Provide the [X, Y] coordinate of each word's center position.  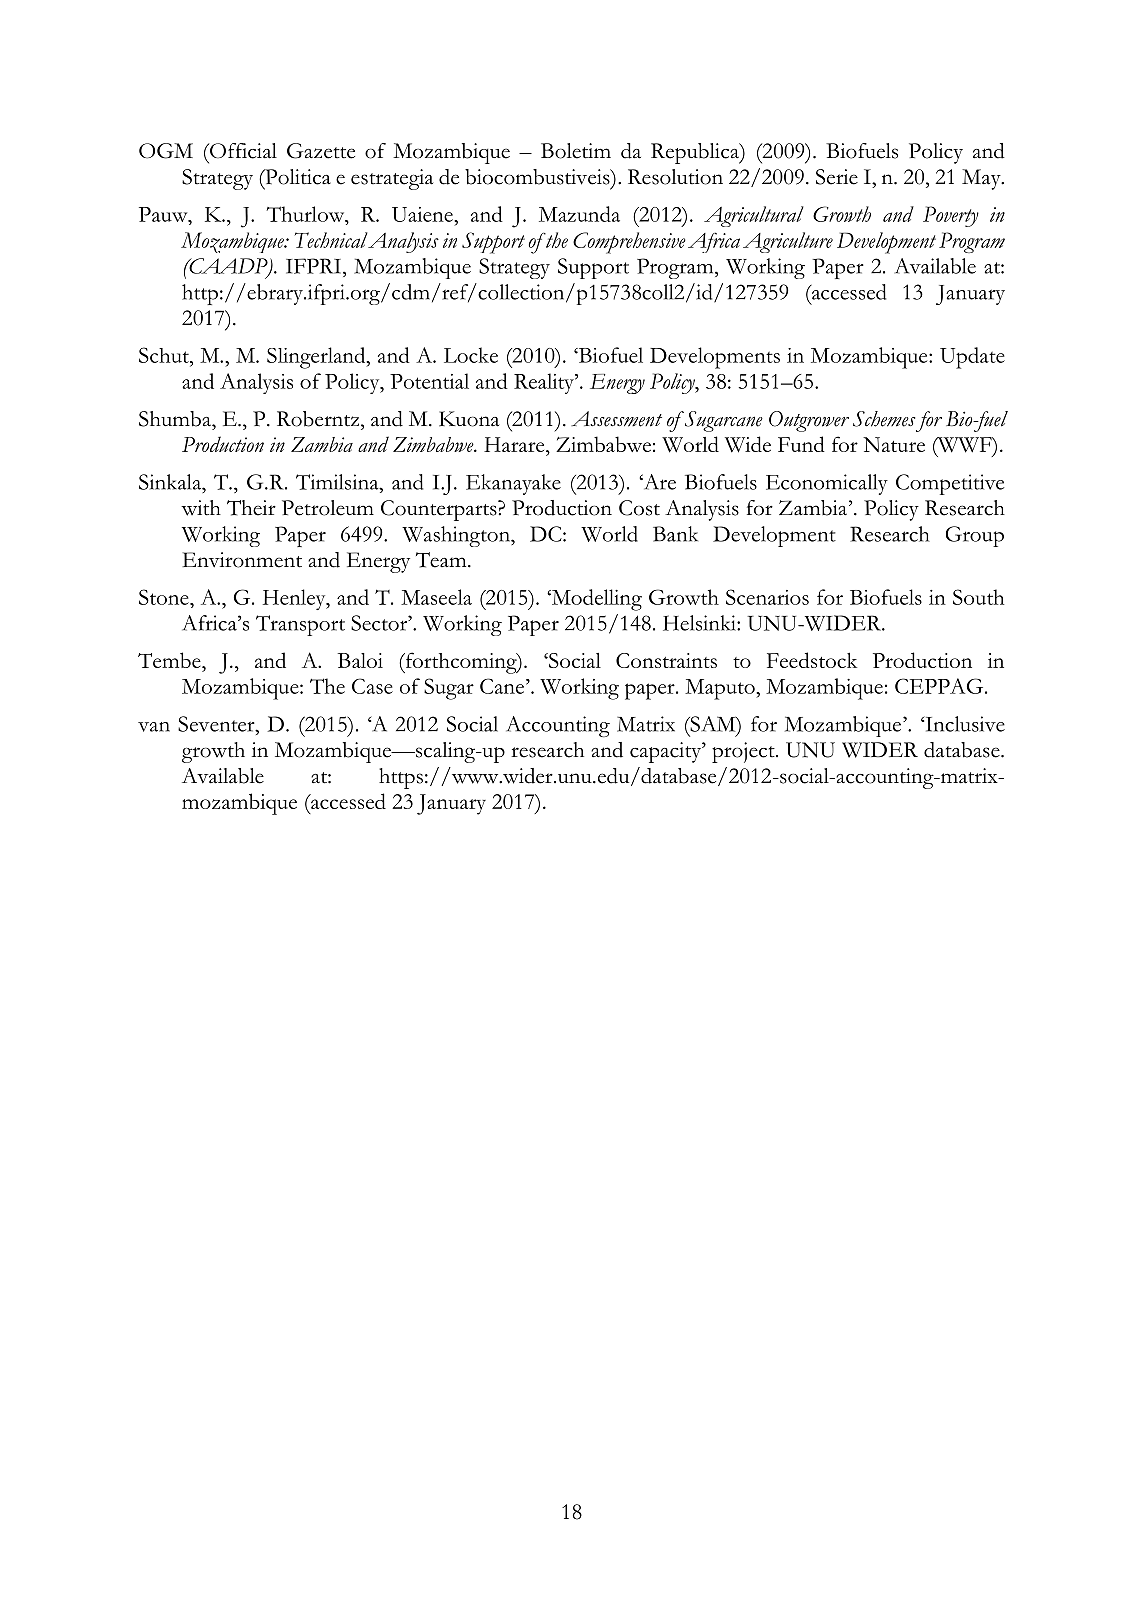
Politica [297, 177]
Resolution [675, 177]
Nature [894, 444]
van [154, 727]
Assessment [616, 419]
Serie [837, 177]
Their [251, 508]
